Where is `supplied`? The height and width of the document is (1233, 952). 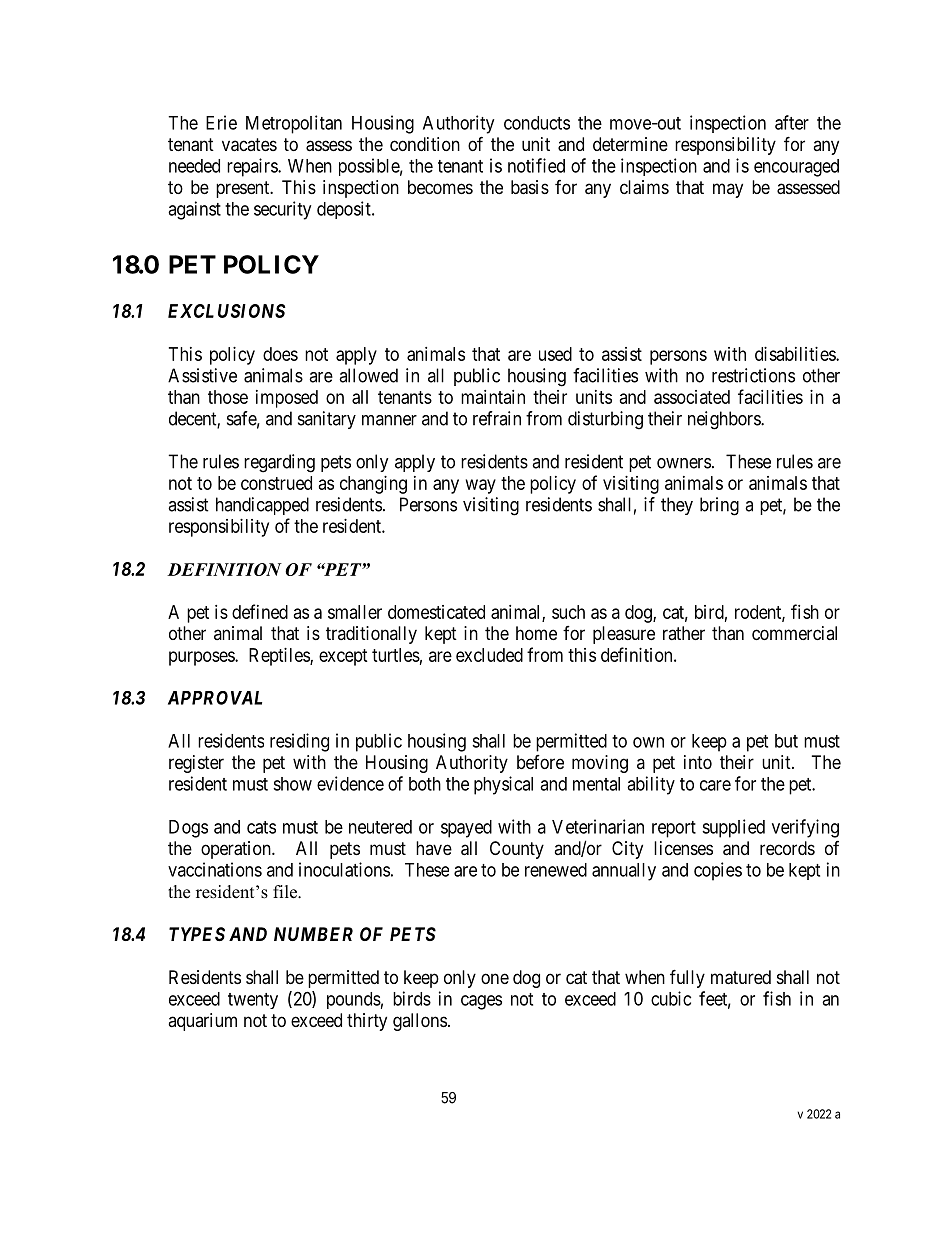
supplied is located at coordinates (733, 828).
